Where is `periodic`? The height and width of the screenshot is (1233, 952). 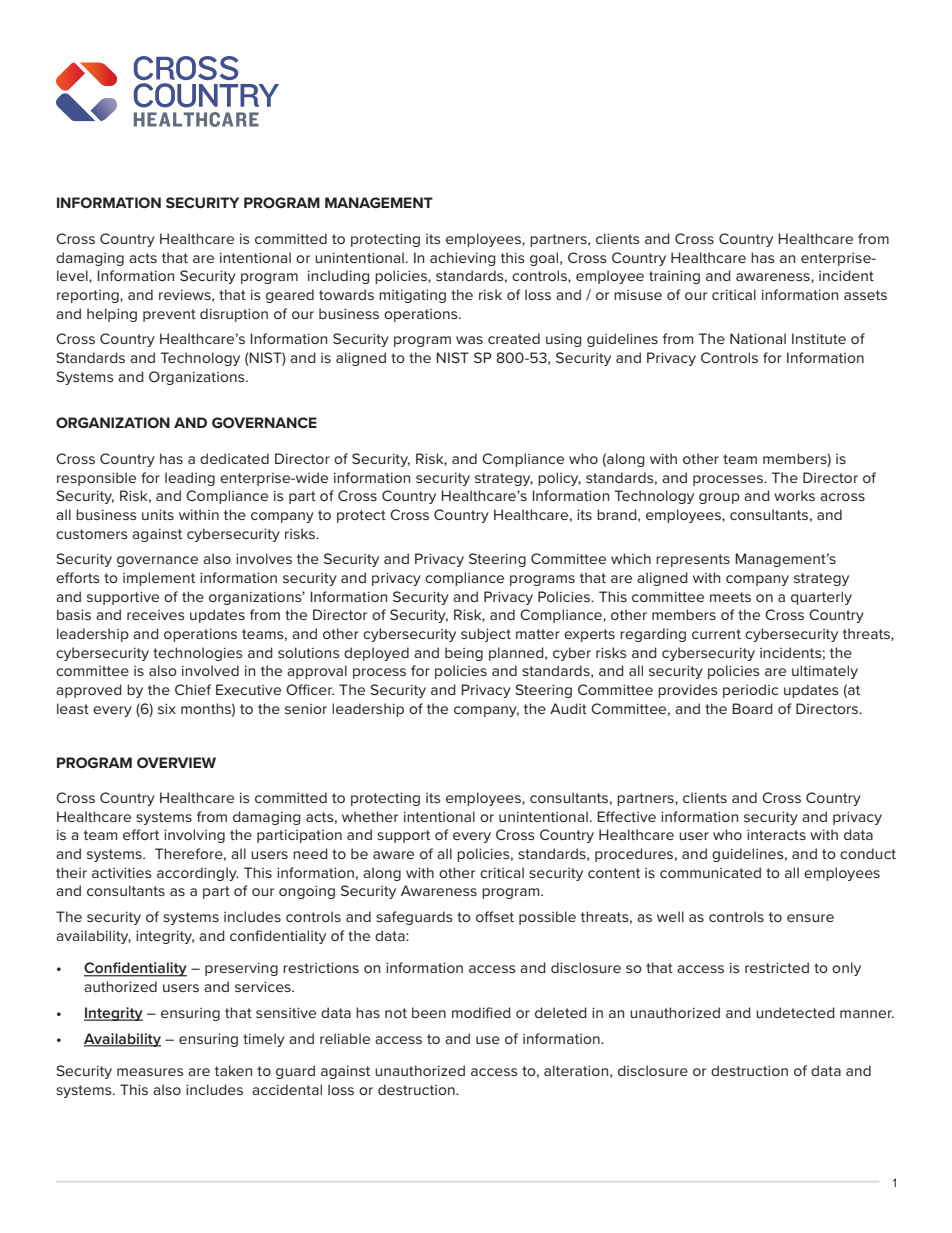 periodic is located at coordinates (750, 691).
